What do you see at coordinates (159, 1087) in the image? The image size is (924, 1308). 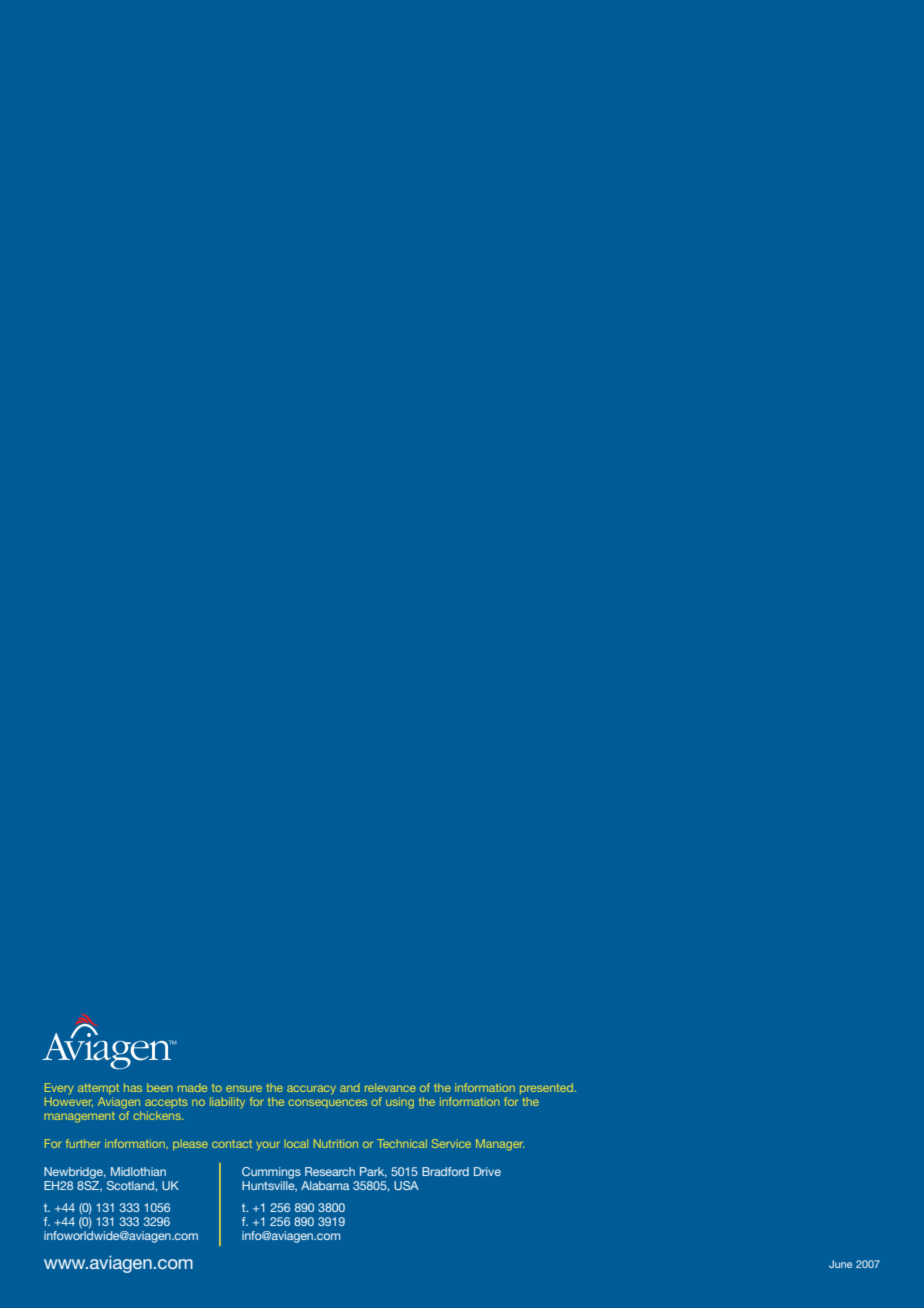 I see `been` at bounding box center [159, 1087].
